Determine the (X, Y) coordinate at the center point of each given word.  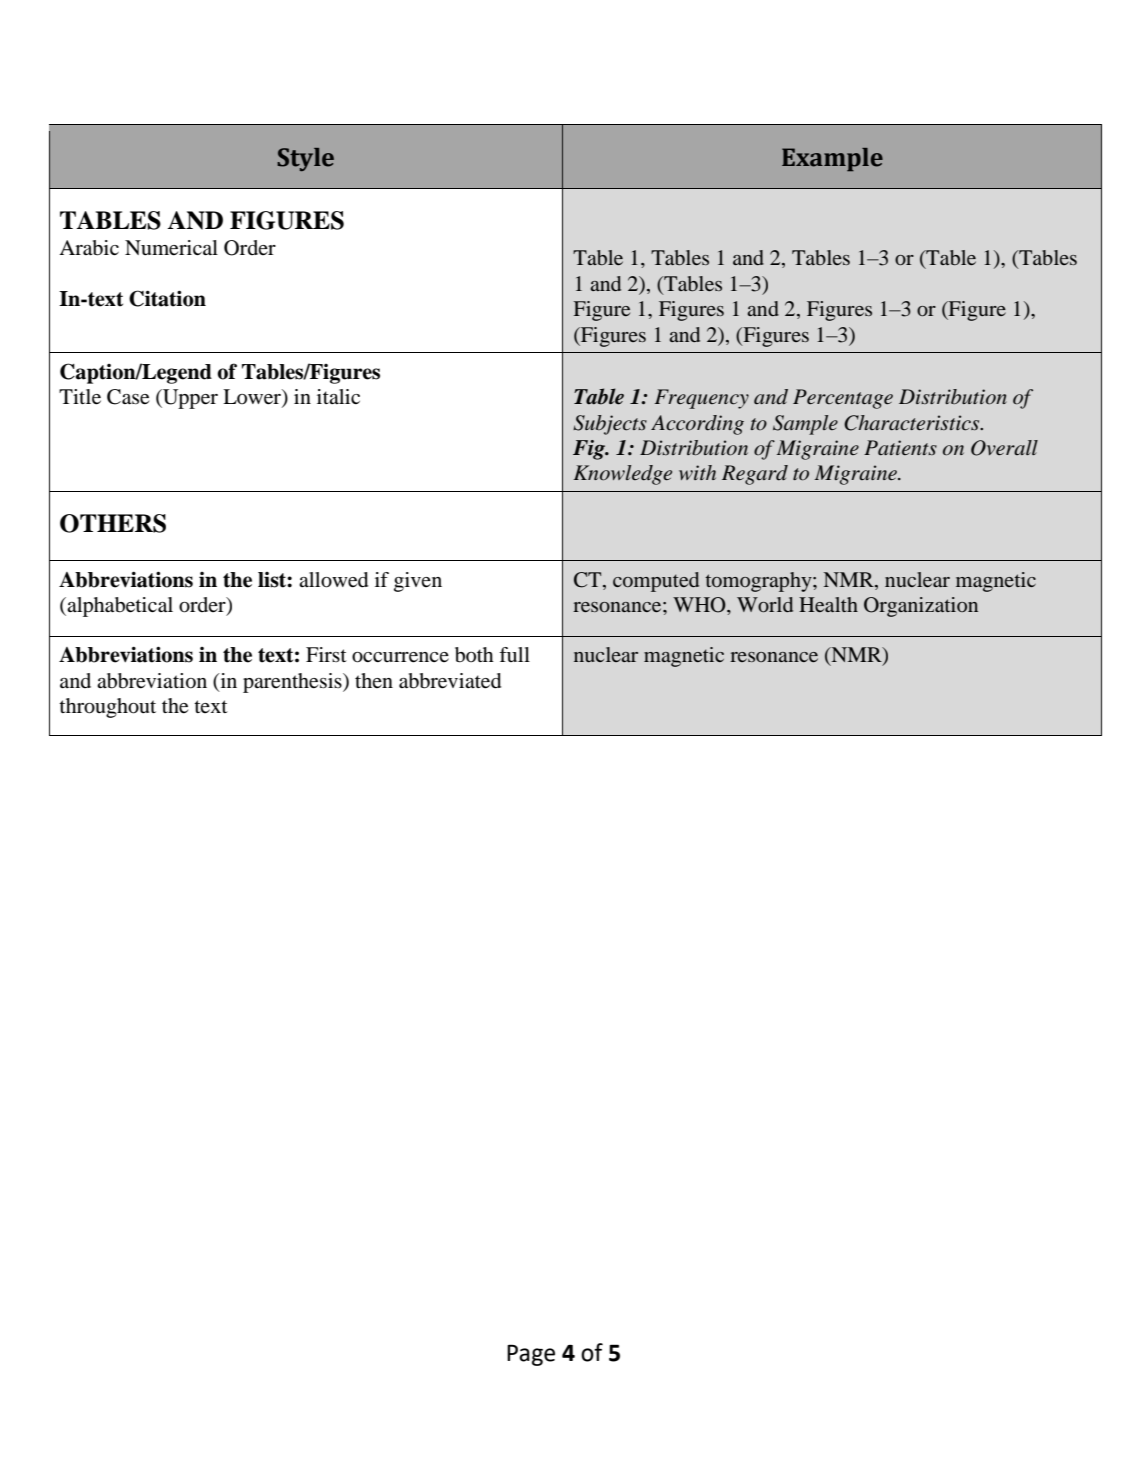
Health (828, 604)
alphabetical (119, 607)
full (514, 654)
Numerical (171, 248)
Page (531, 1355)
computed (656, 582)
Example (832, 159)
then (374, 680)
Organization (921, 607)
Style (305, 159)
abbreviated (450, 681)
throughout (107, 708)
